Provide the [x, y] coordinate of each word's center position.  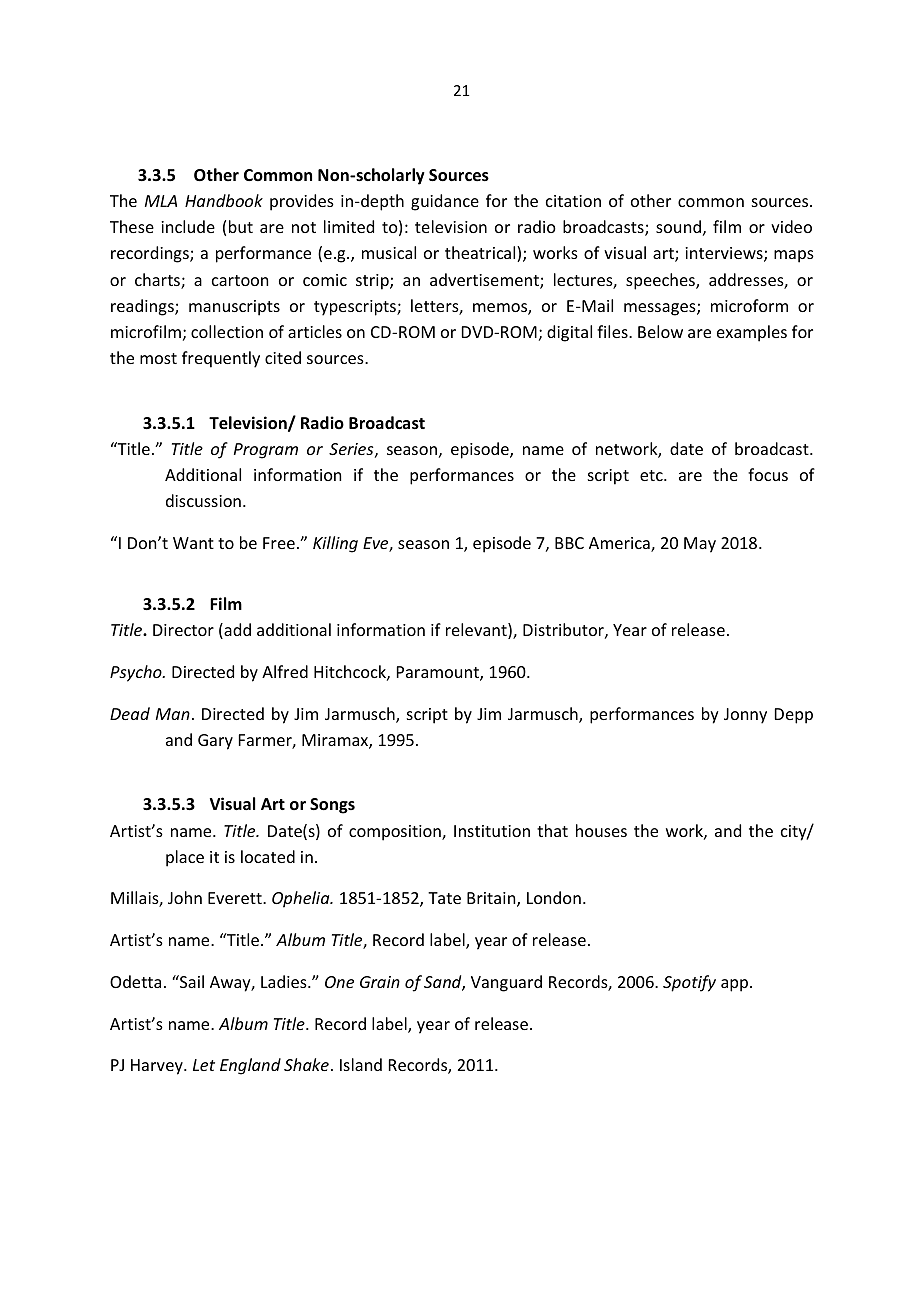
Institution [492, 831]
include [188, 226]
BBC [569, 543]
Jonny [745, 716]
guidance [445, 202]
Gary [215, 742]
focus [768, 474]
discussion [203, 500]
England [250, 1066]
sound [678, 226]
